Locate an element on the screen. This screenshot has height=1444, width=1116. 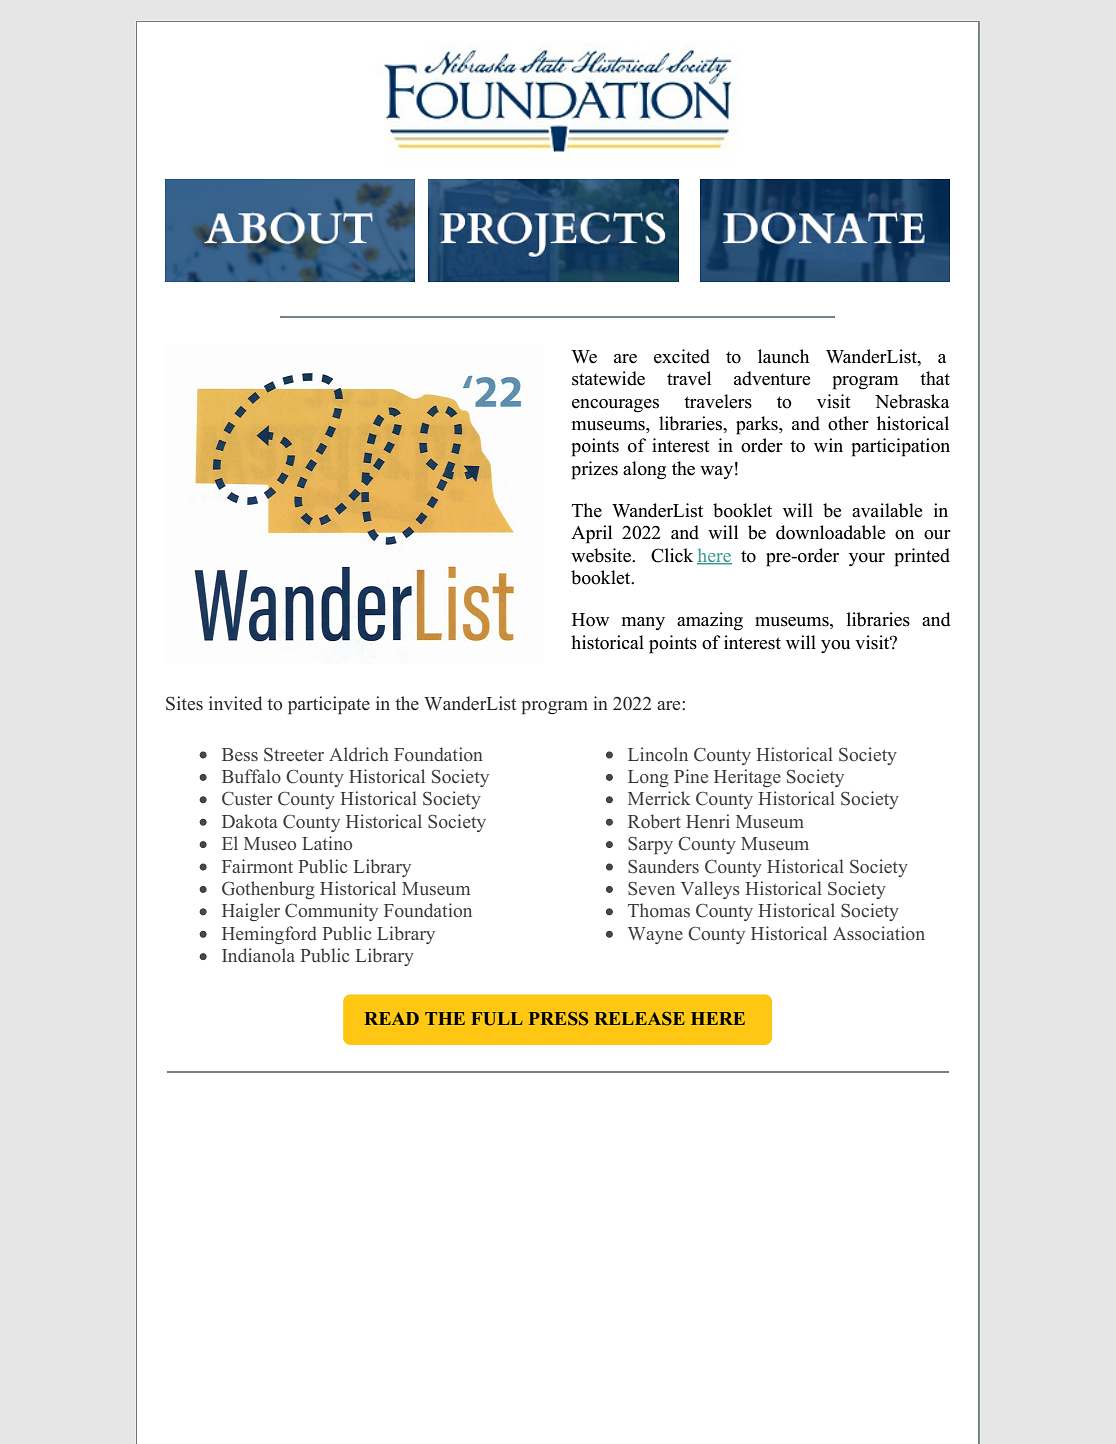
amazing is located at coordinates (710, 621).
